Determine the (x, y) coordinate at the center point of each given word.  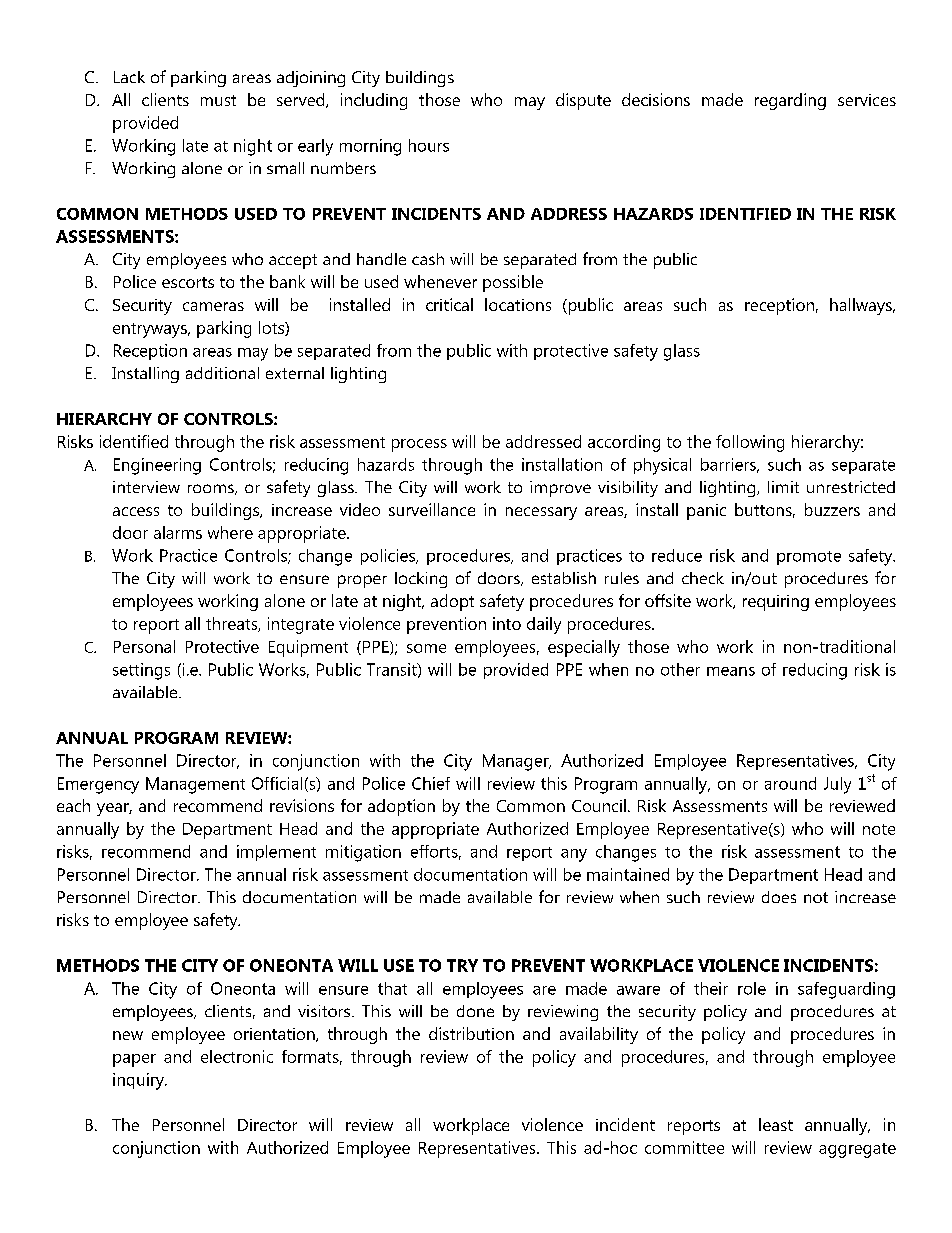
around (790, 783)
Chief (431, 783)
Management (195, 785)
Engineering (157, 466)
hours (429, 145)
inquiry (139, 1081)
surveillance (432, 509)
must (218, 100)
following (750, 443)
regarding (790, 101)
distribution (471, 1033)
